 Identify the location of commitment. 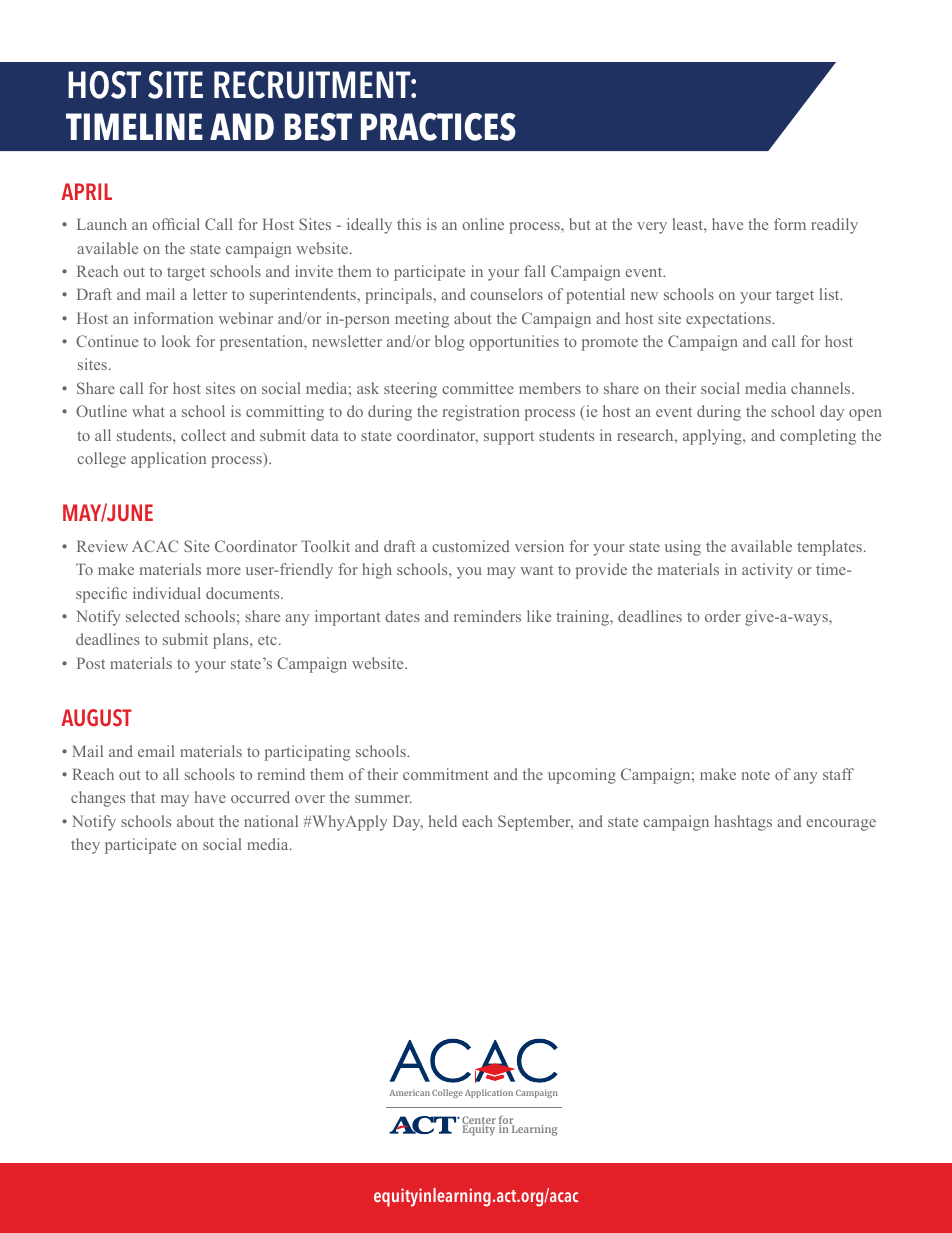
(446, 774).
